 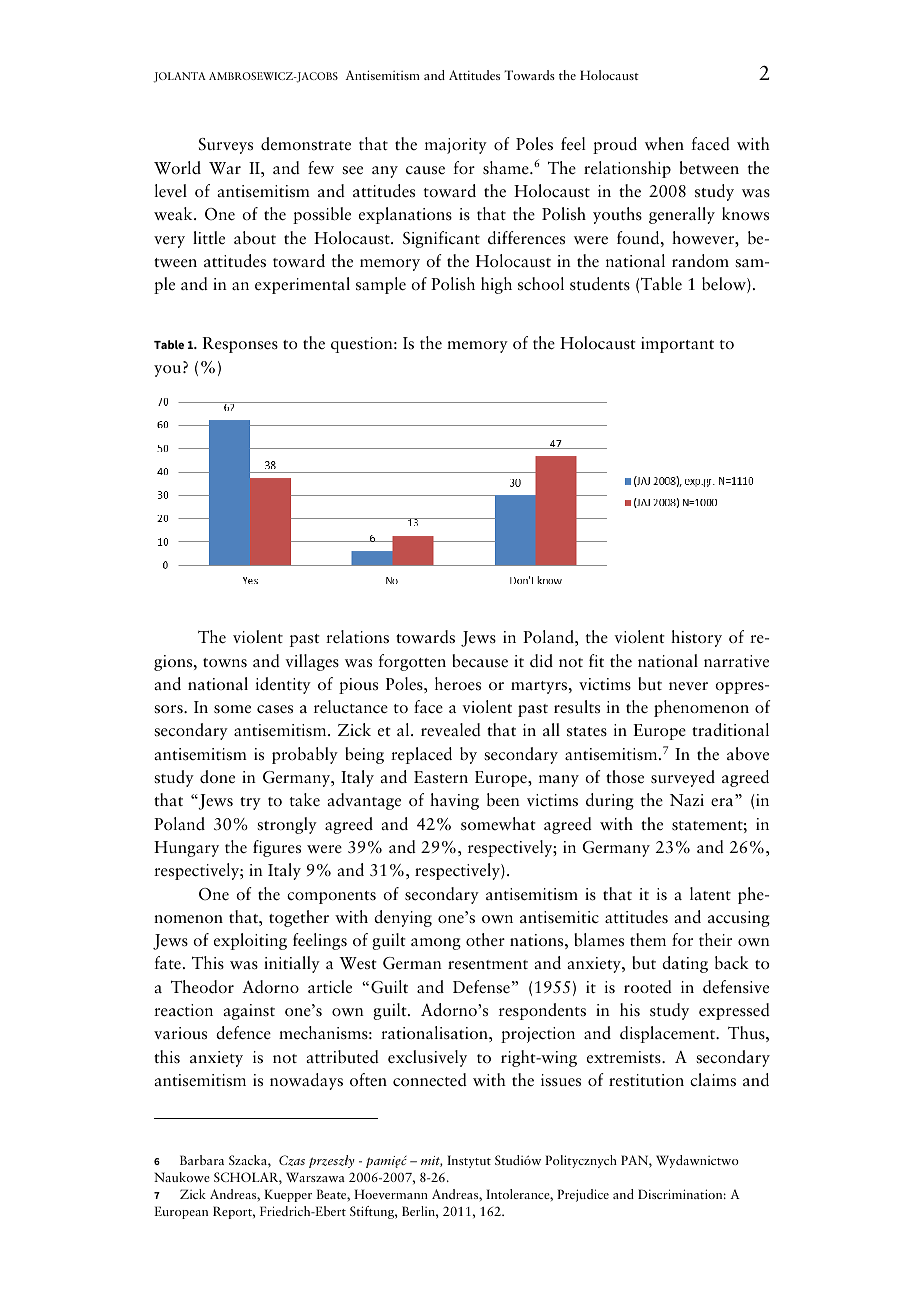 What do you see at coordinates (430, 1080) in the screenshot?
I see `connected` at bounding box center [430, 1080].
